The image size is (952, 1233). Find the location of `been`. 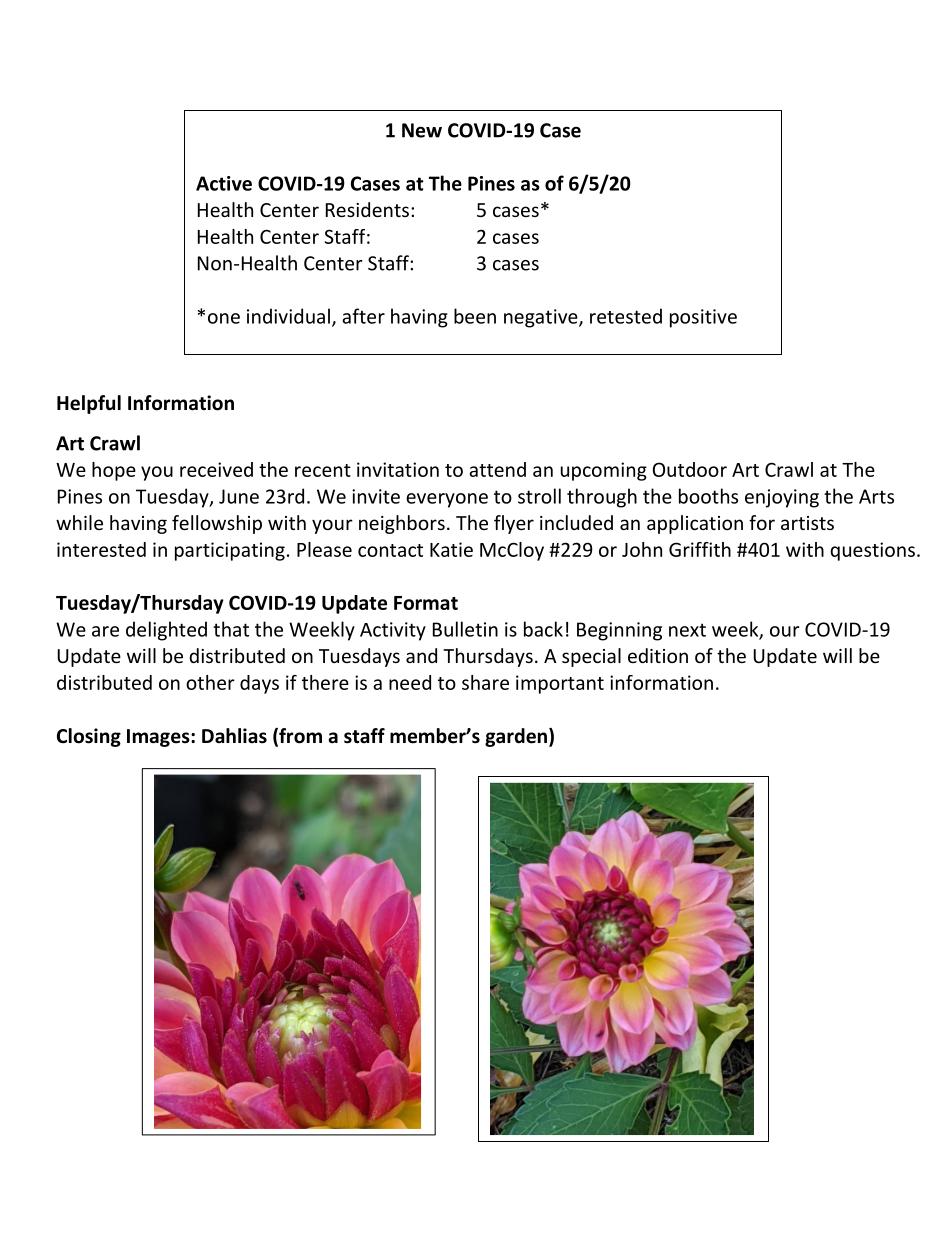

been is located at coordinates (475, 316).
